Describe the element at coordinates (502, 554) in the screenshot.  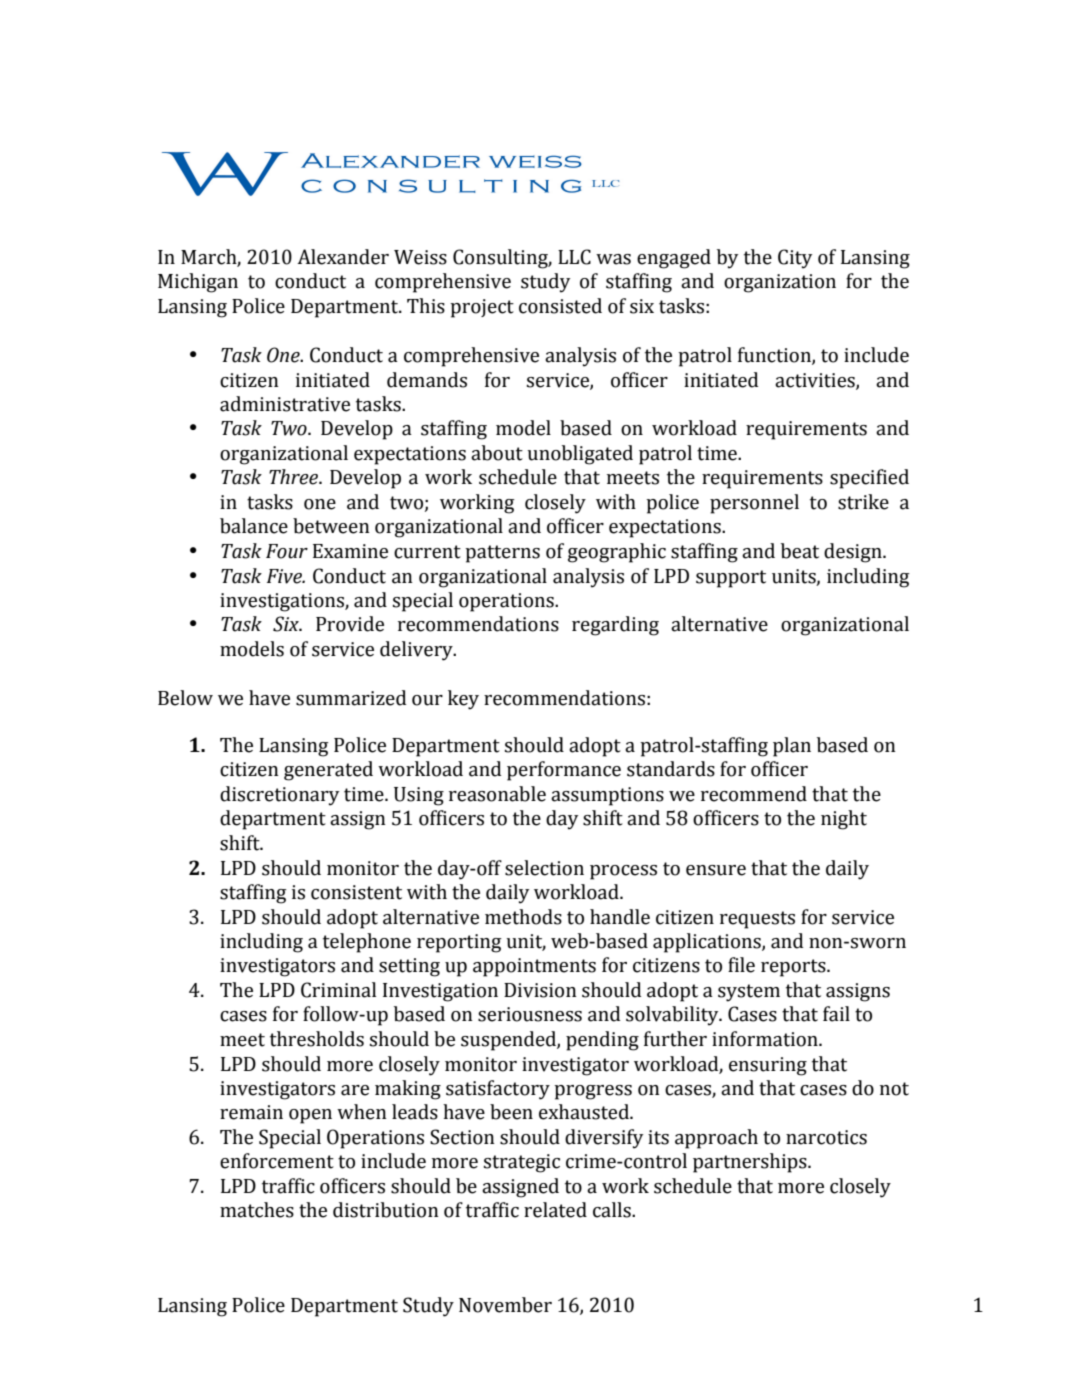
I see `patterns` at that location.
